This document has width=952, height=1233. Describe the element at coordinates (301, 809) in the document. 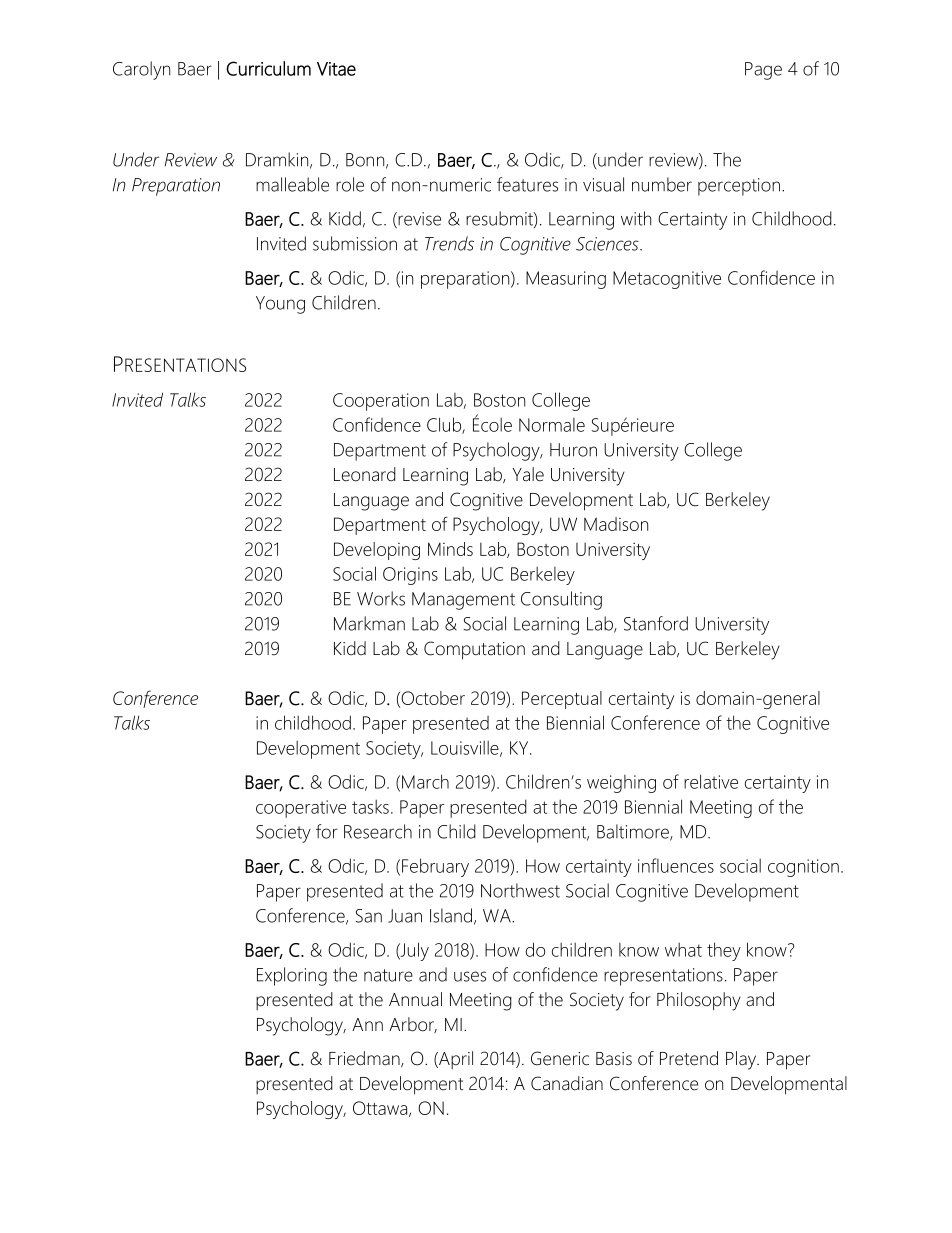

I see `cooperative` at that location.
